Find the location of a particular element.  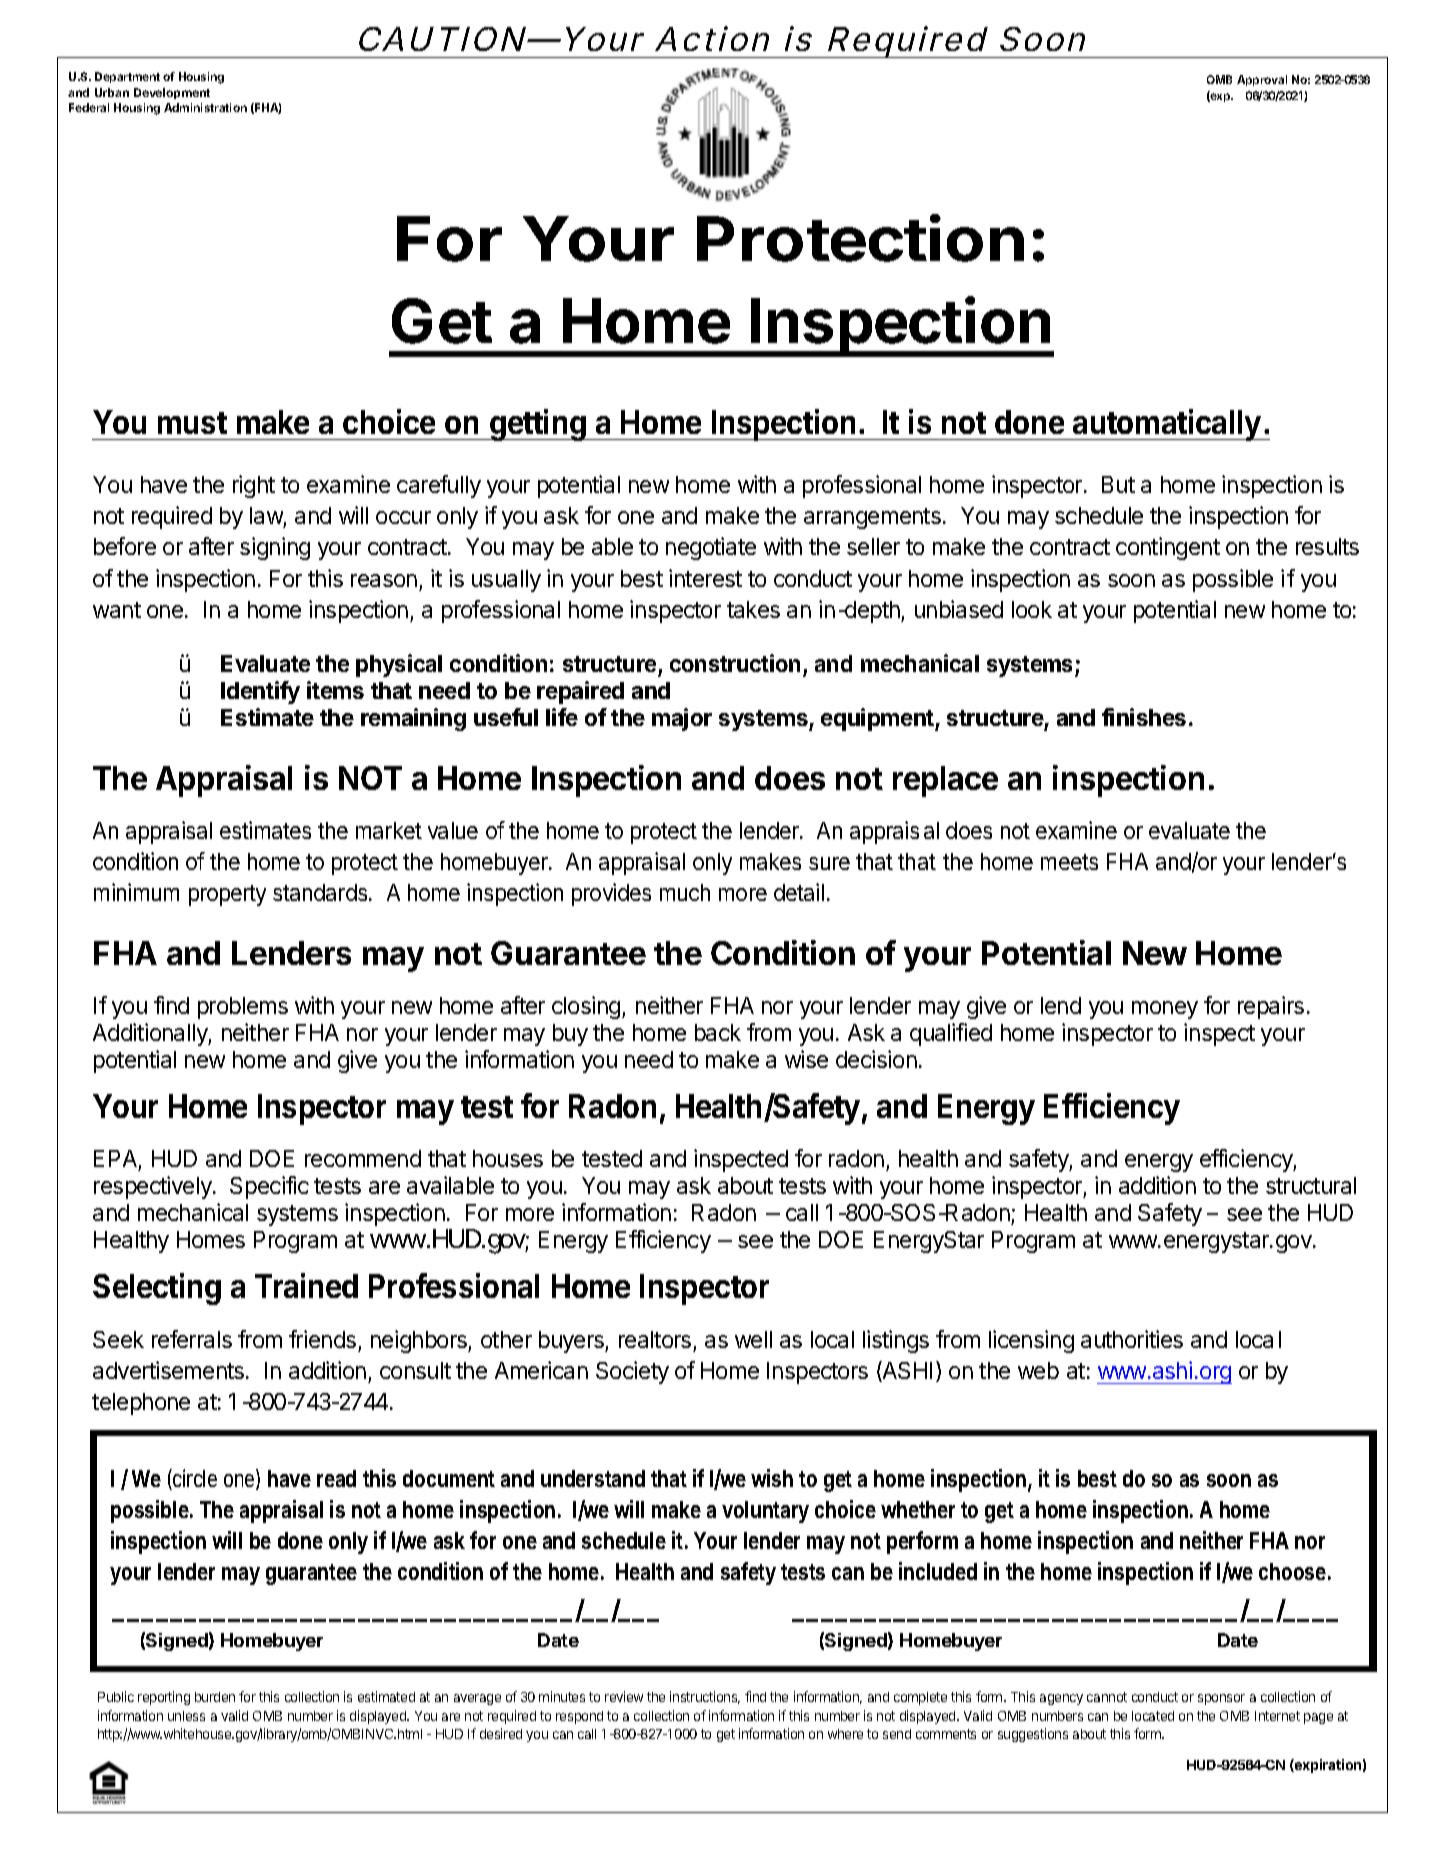

much is located at coordinates (685, 892).
